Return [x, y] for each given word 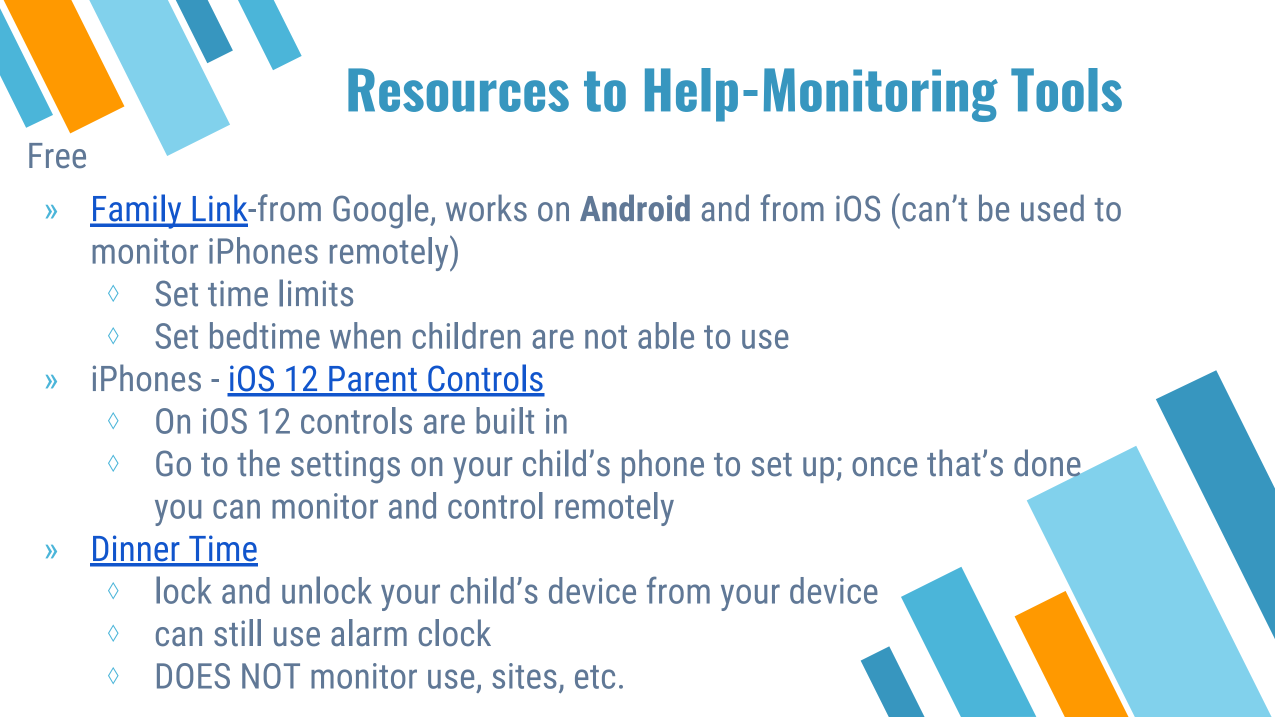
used [1052, 208]
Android [635, 208]
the [258, 463]
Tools [1066, 90]
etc [595, 677]
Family [137, 211]
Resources [458, 90]
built [505, 420]
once [884, 467]
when [365, 335]
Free [57, 155]
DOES [193, 676]
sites [524, 676]
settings [345, 467]
